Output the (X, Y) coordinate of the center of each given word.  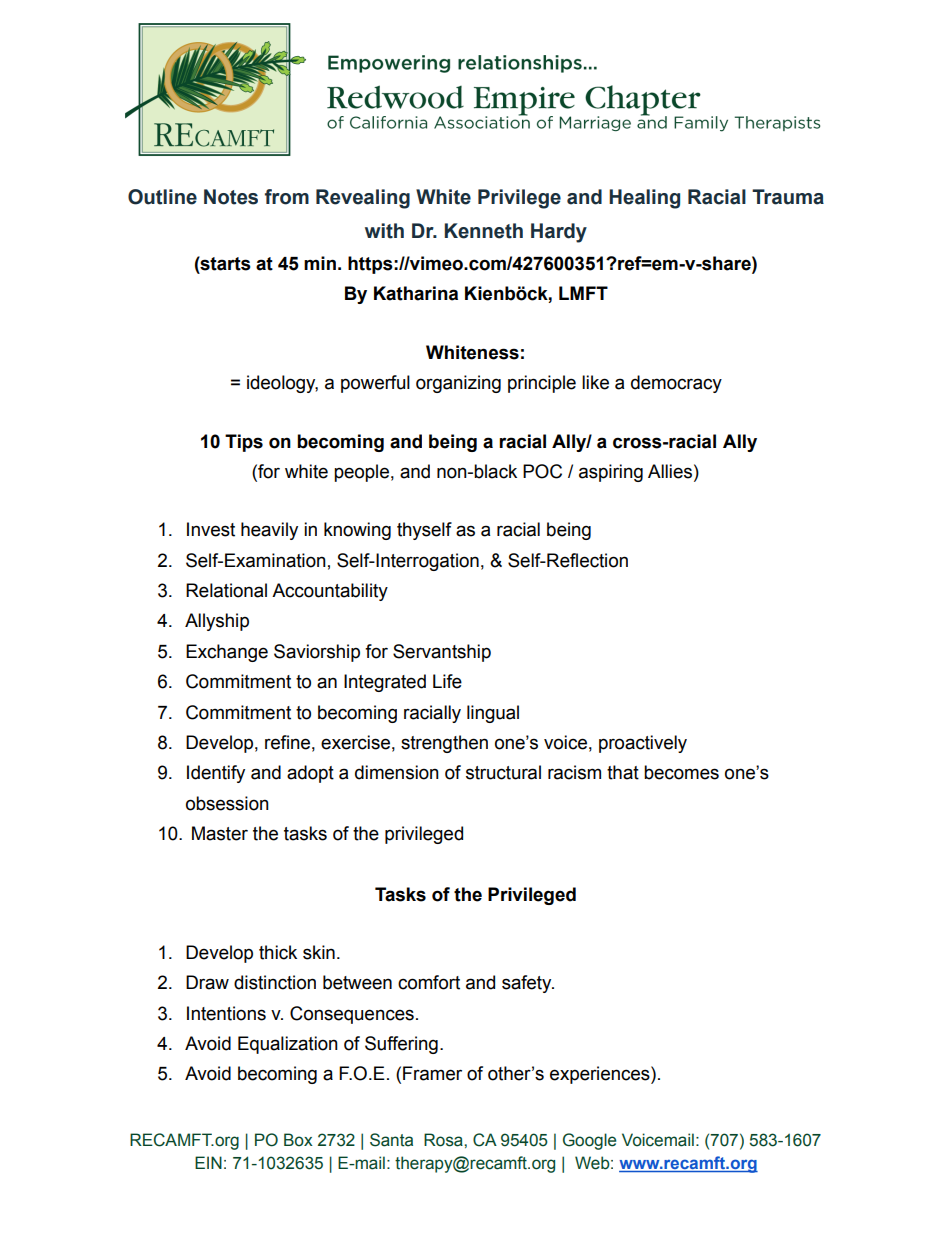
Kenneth (483, 231)
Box (298, 1140)
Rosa (444, 1140)
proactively (643, 744)
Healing (644, 199)
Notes (231, 197)
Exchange (227, 653)
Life (447, 681)
